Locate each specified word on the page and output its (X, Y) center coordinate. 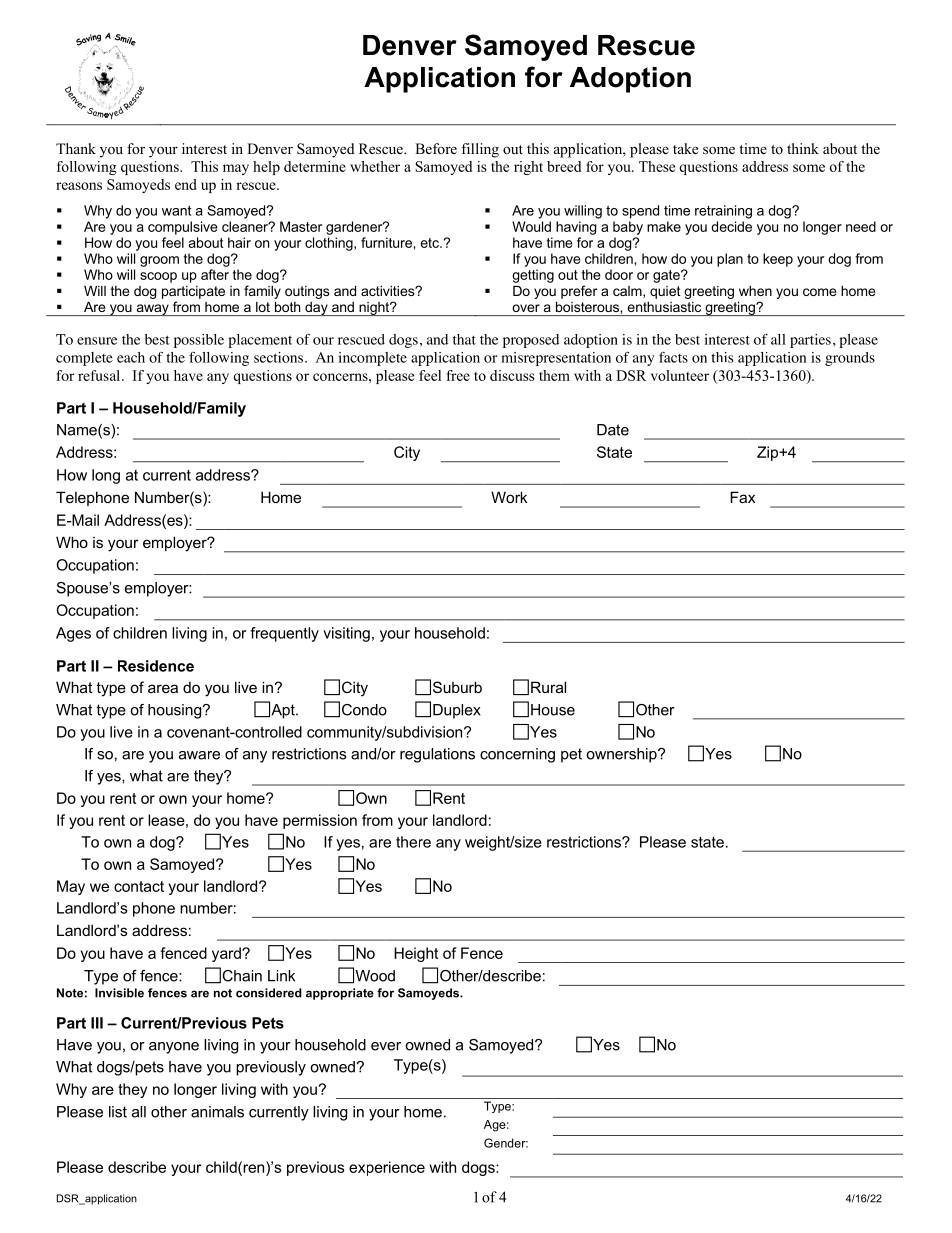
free (458, 375)
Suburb (457, 687)
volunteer (680, 375)
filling (480, 150)
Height (416, 954)
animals (217, 1112)
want (176, 211)
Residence (156, 666)
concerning (517, 755)
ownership (622, 755)
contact (139, 886)
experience (387, 1168)
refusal (100, 375)
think (803, 148)
